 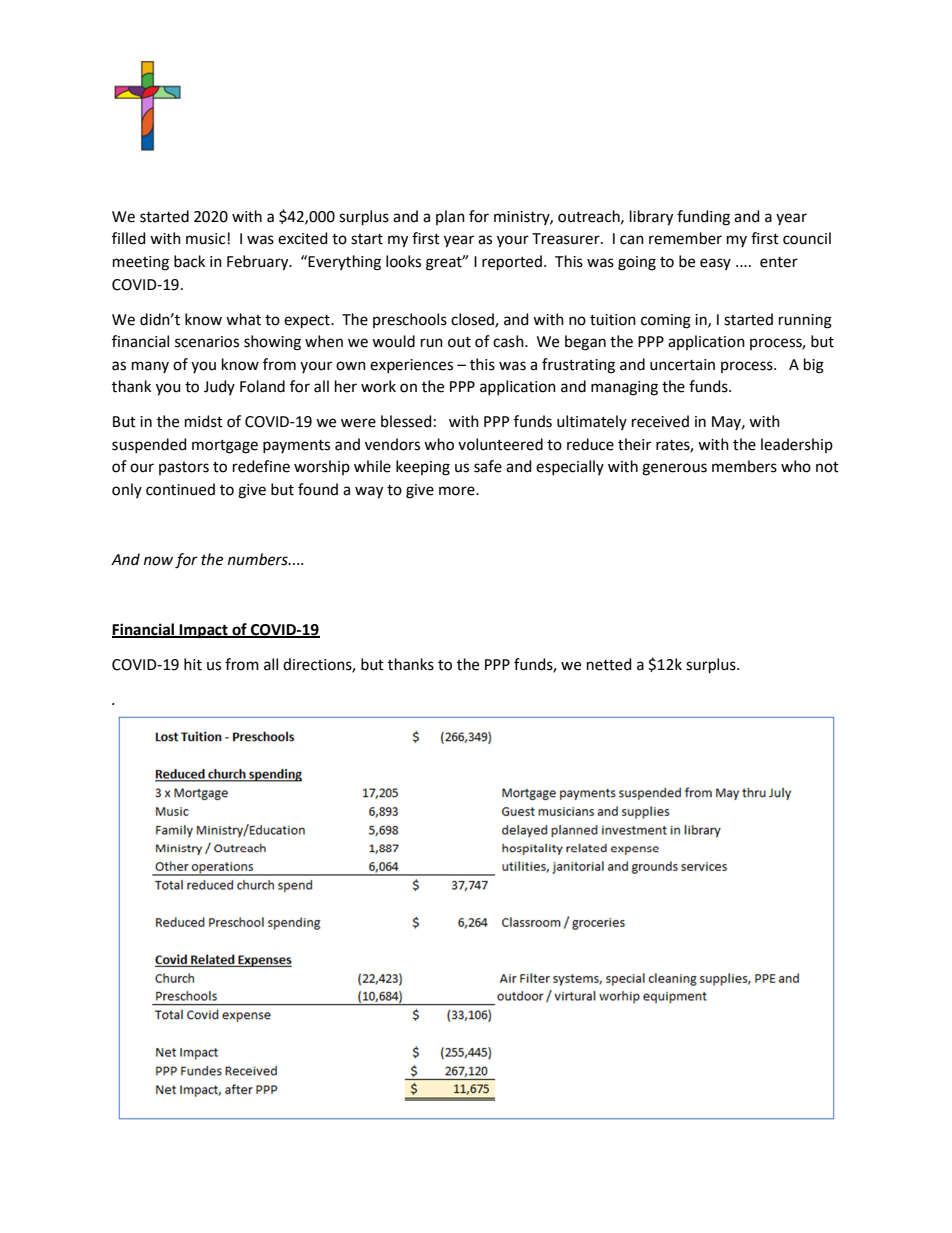 I want to click on funding, so click(x=703, y=218).
